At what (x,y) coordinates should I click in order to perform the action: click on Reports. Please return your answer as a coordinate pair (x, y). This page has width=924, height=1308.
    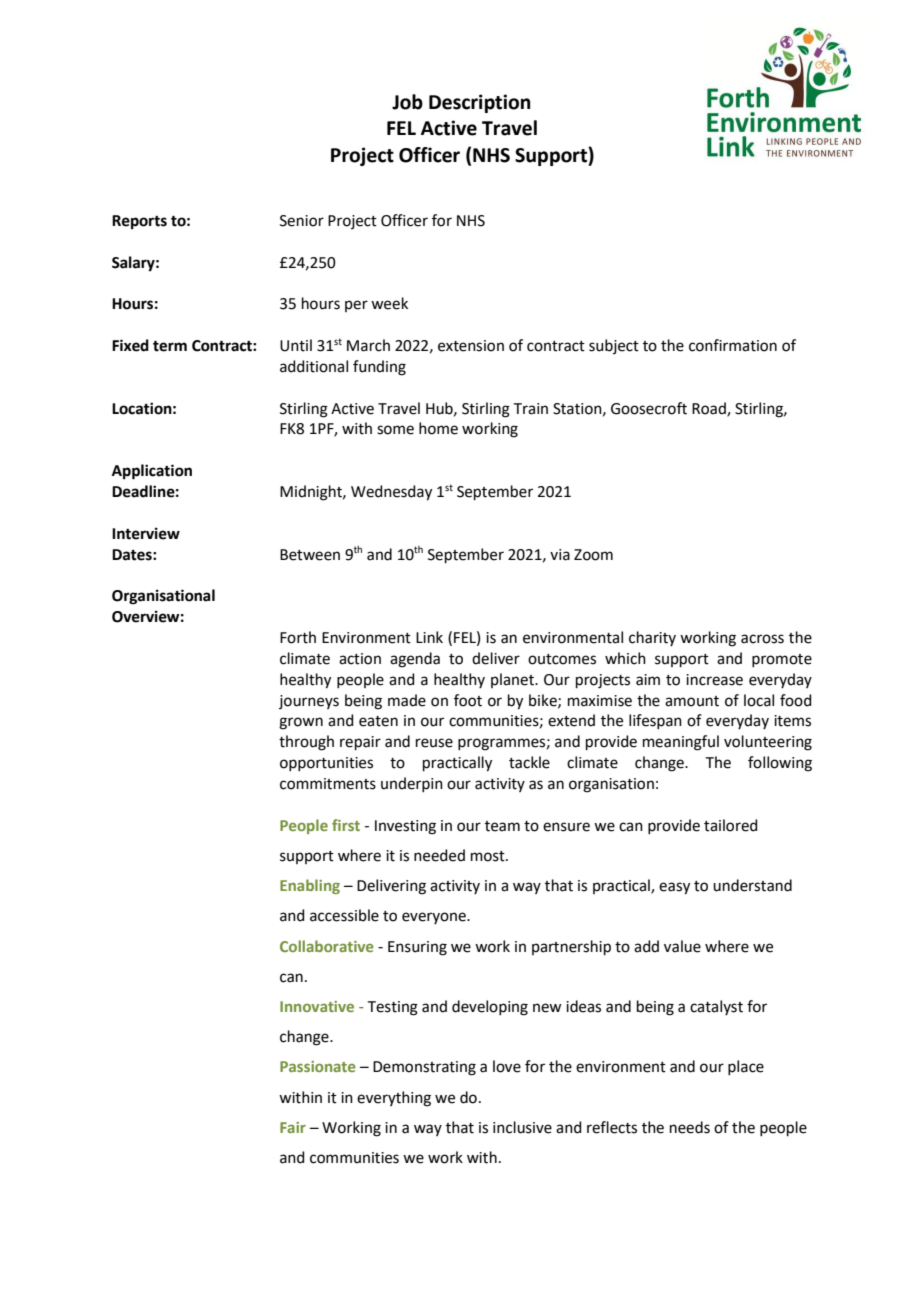
    Looking at the image, I should click on (139, 222).
